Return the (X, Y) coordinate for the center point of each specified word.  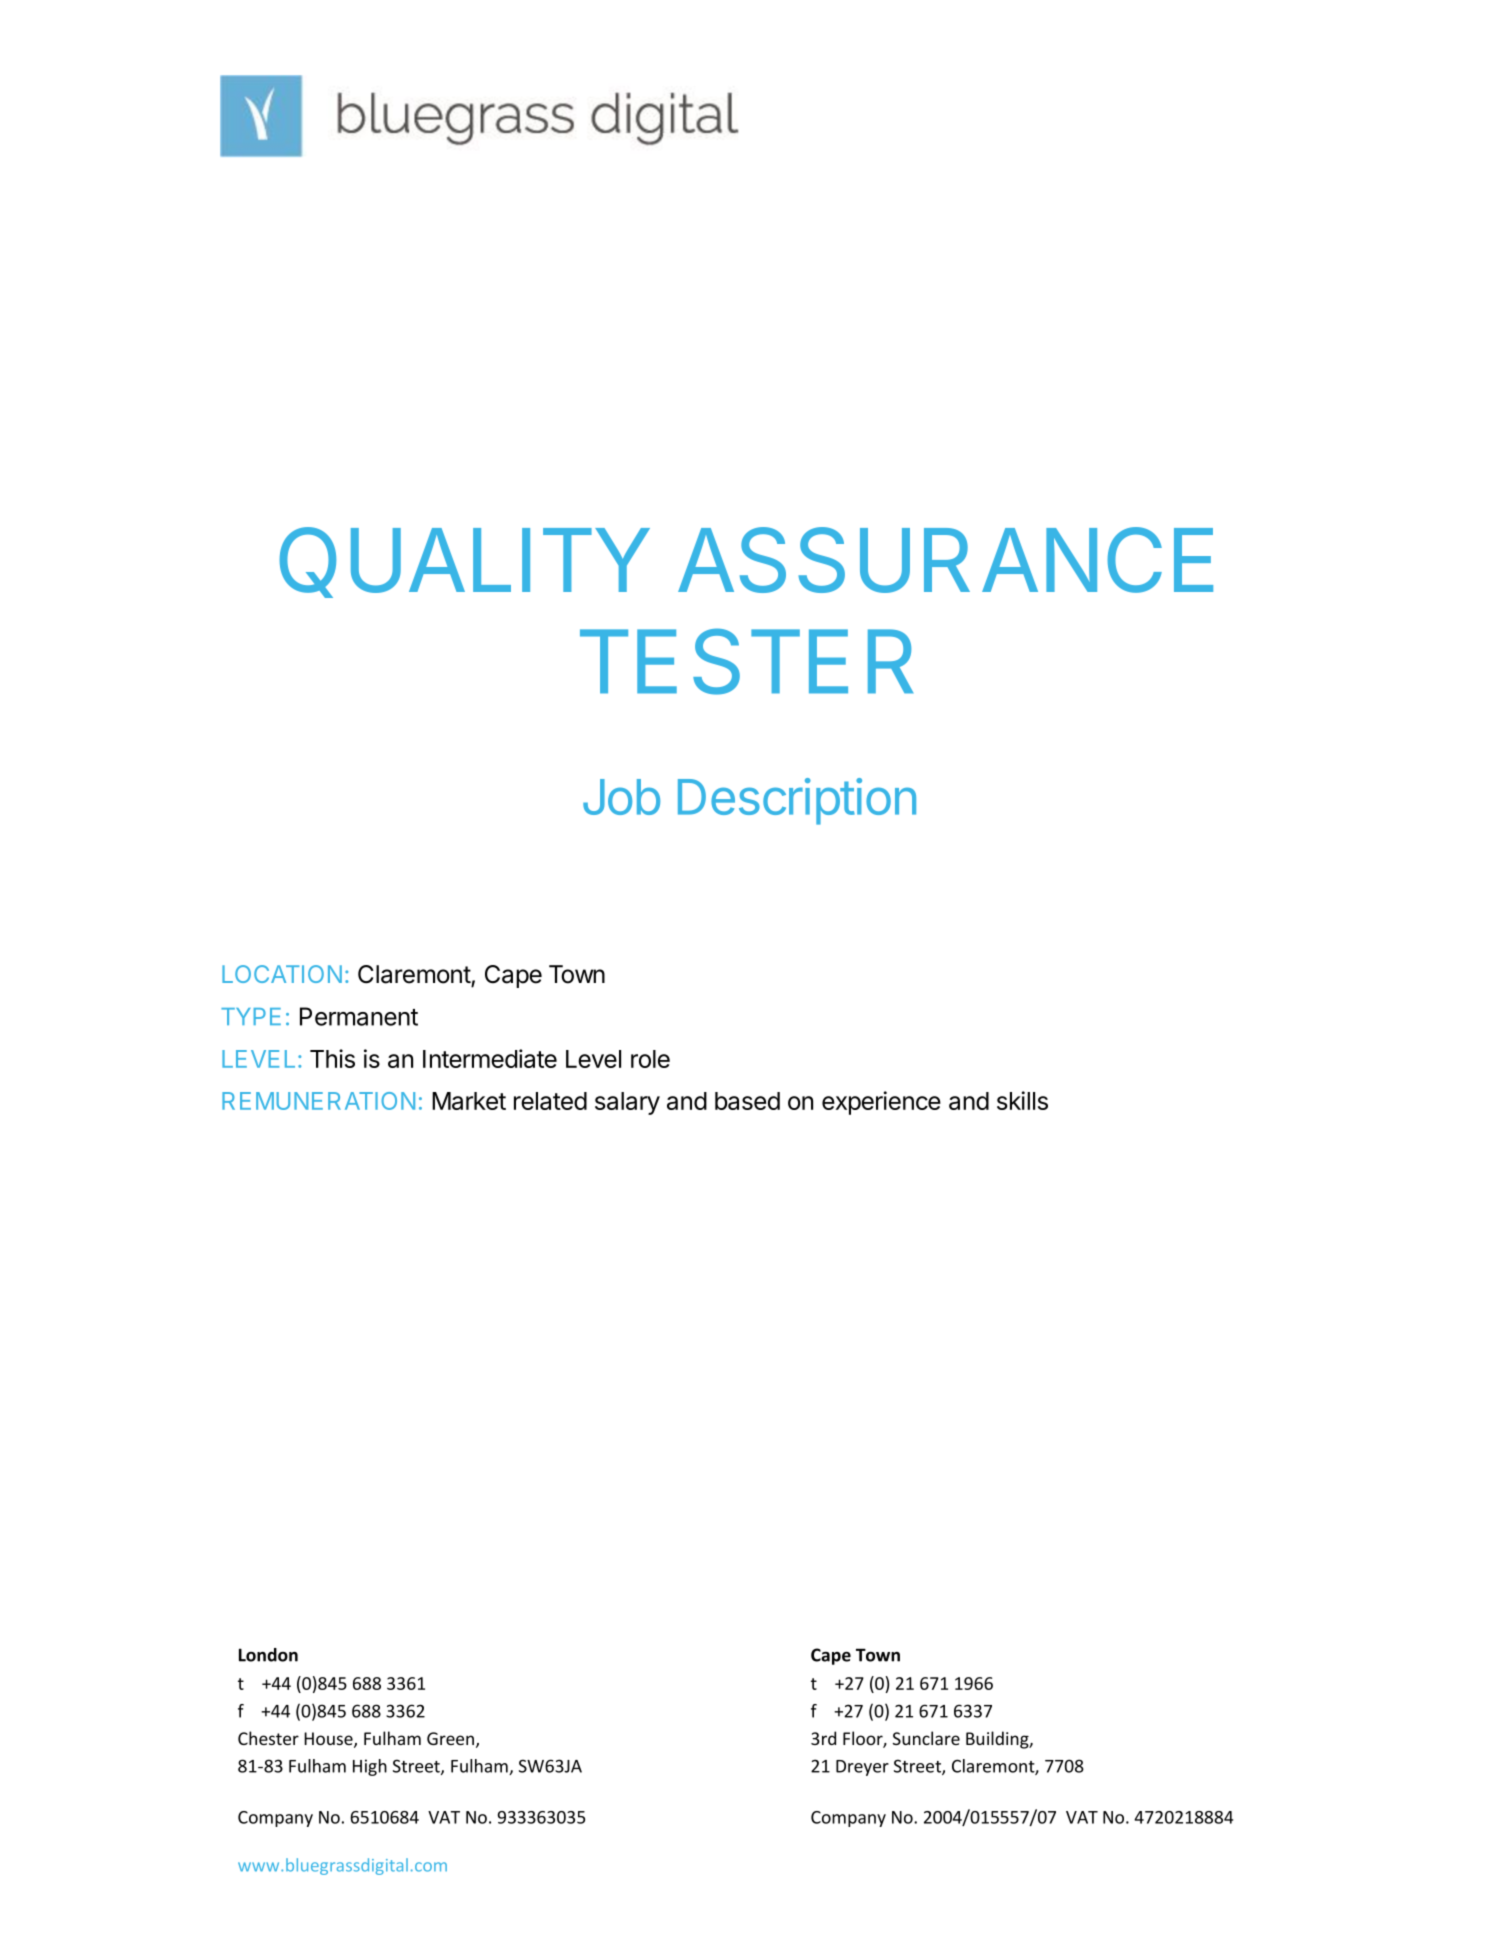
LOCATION (282, 974)
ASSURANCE (945, 560)
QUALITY (465, 562)
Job (621, 797)
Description (797, 801)
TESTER (746, 661)
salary (627, 1103)
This (332, 1058)
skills (1022, 1100)
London (268, 1655)
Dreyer (862, 1768)
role (650, 1059)
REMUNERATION (318, 1101)
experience (881, 1103)
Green (450, 1738)
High (370, 1767)
